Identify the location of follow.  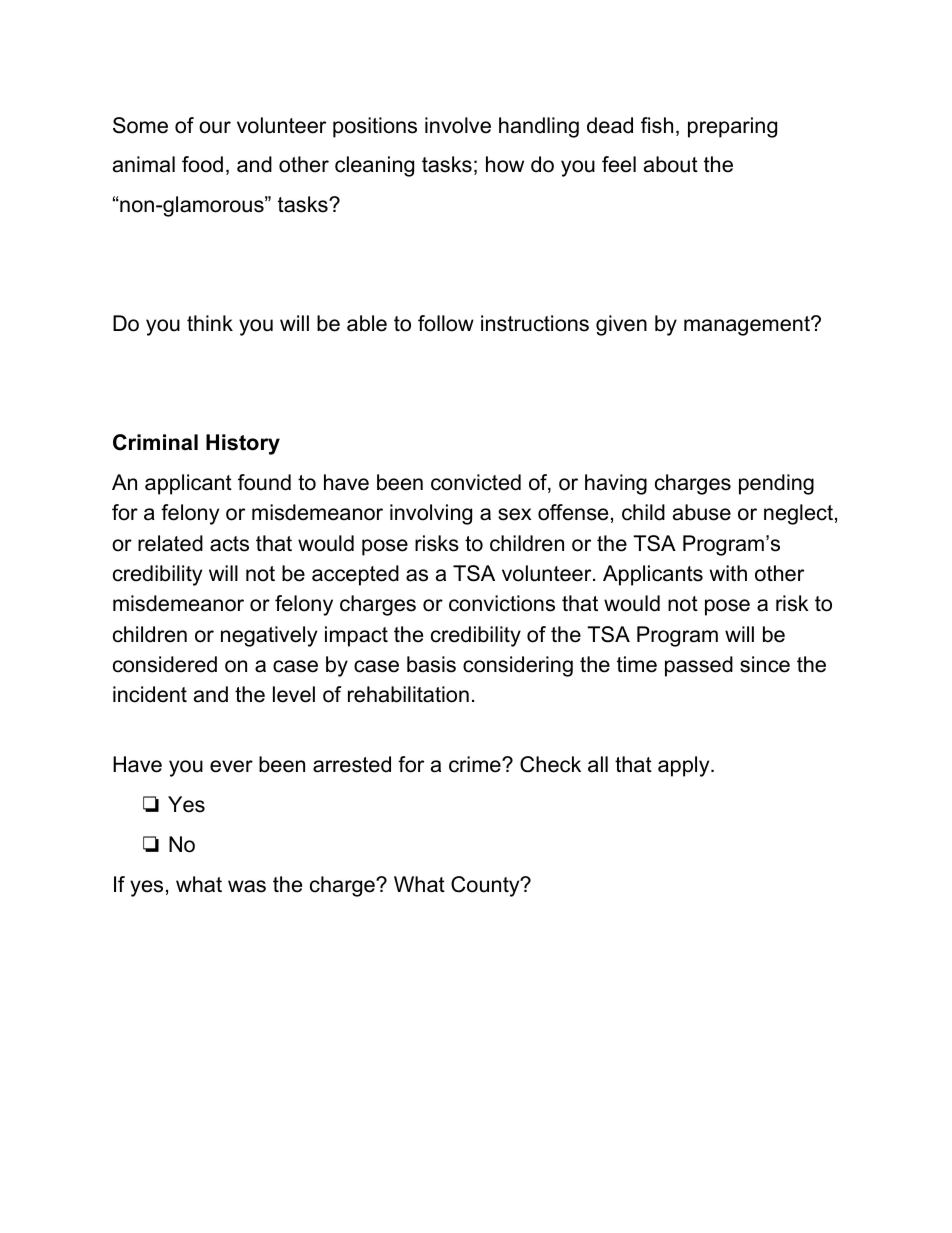
(446, 323).
